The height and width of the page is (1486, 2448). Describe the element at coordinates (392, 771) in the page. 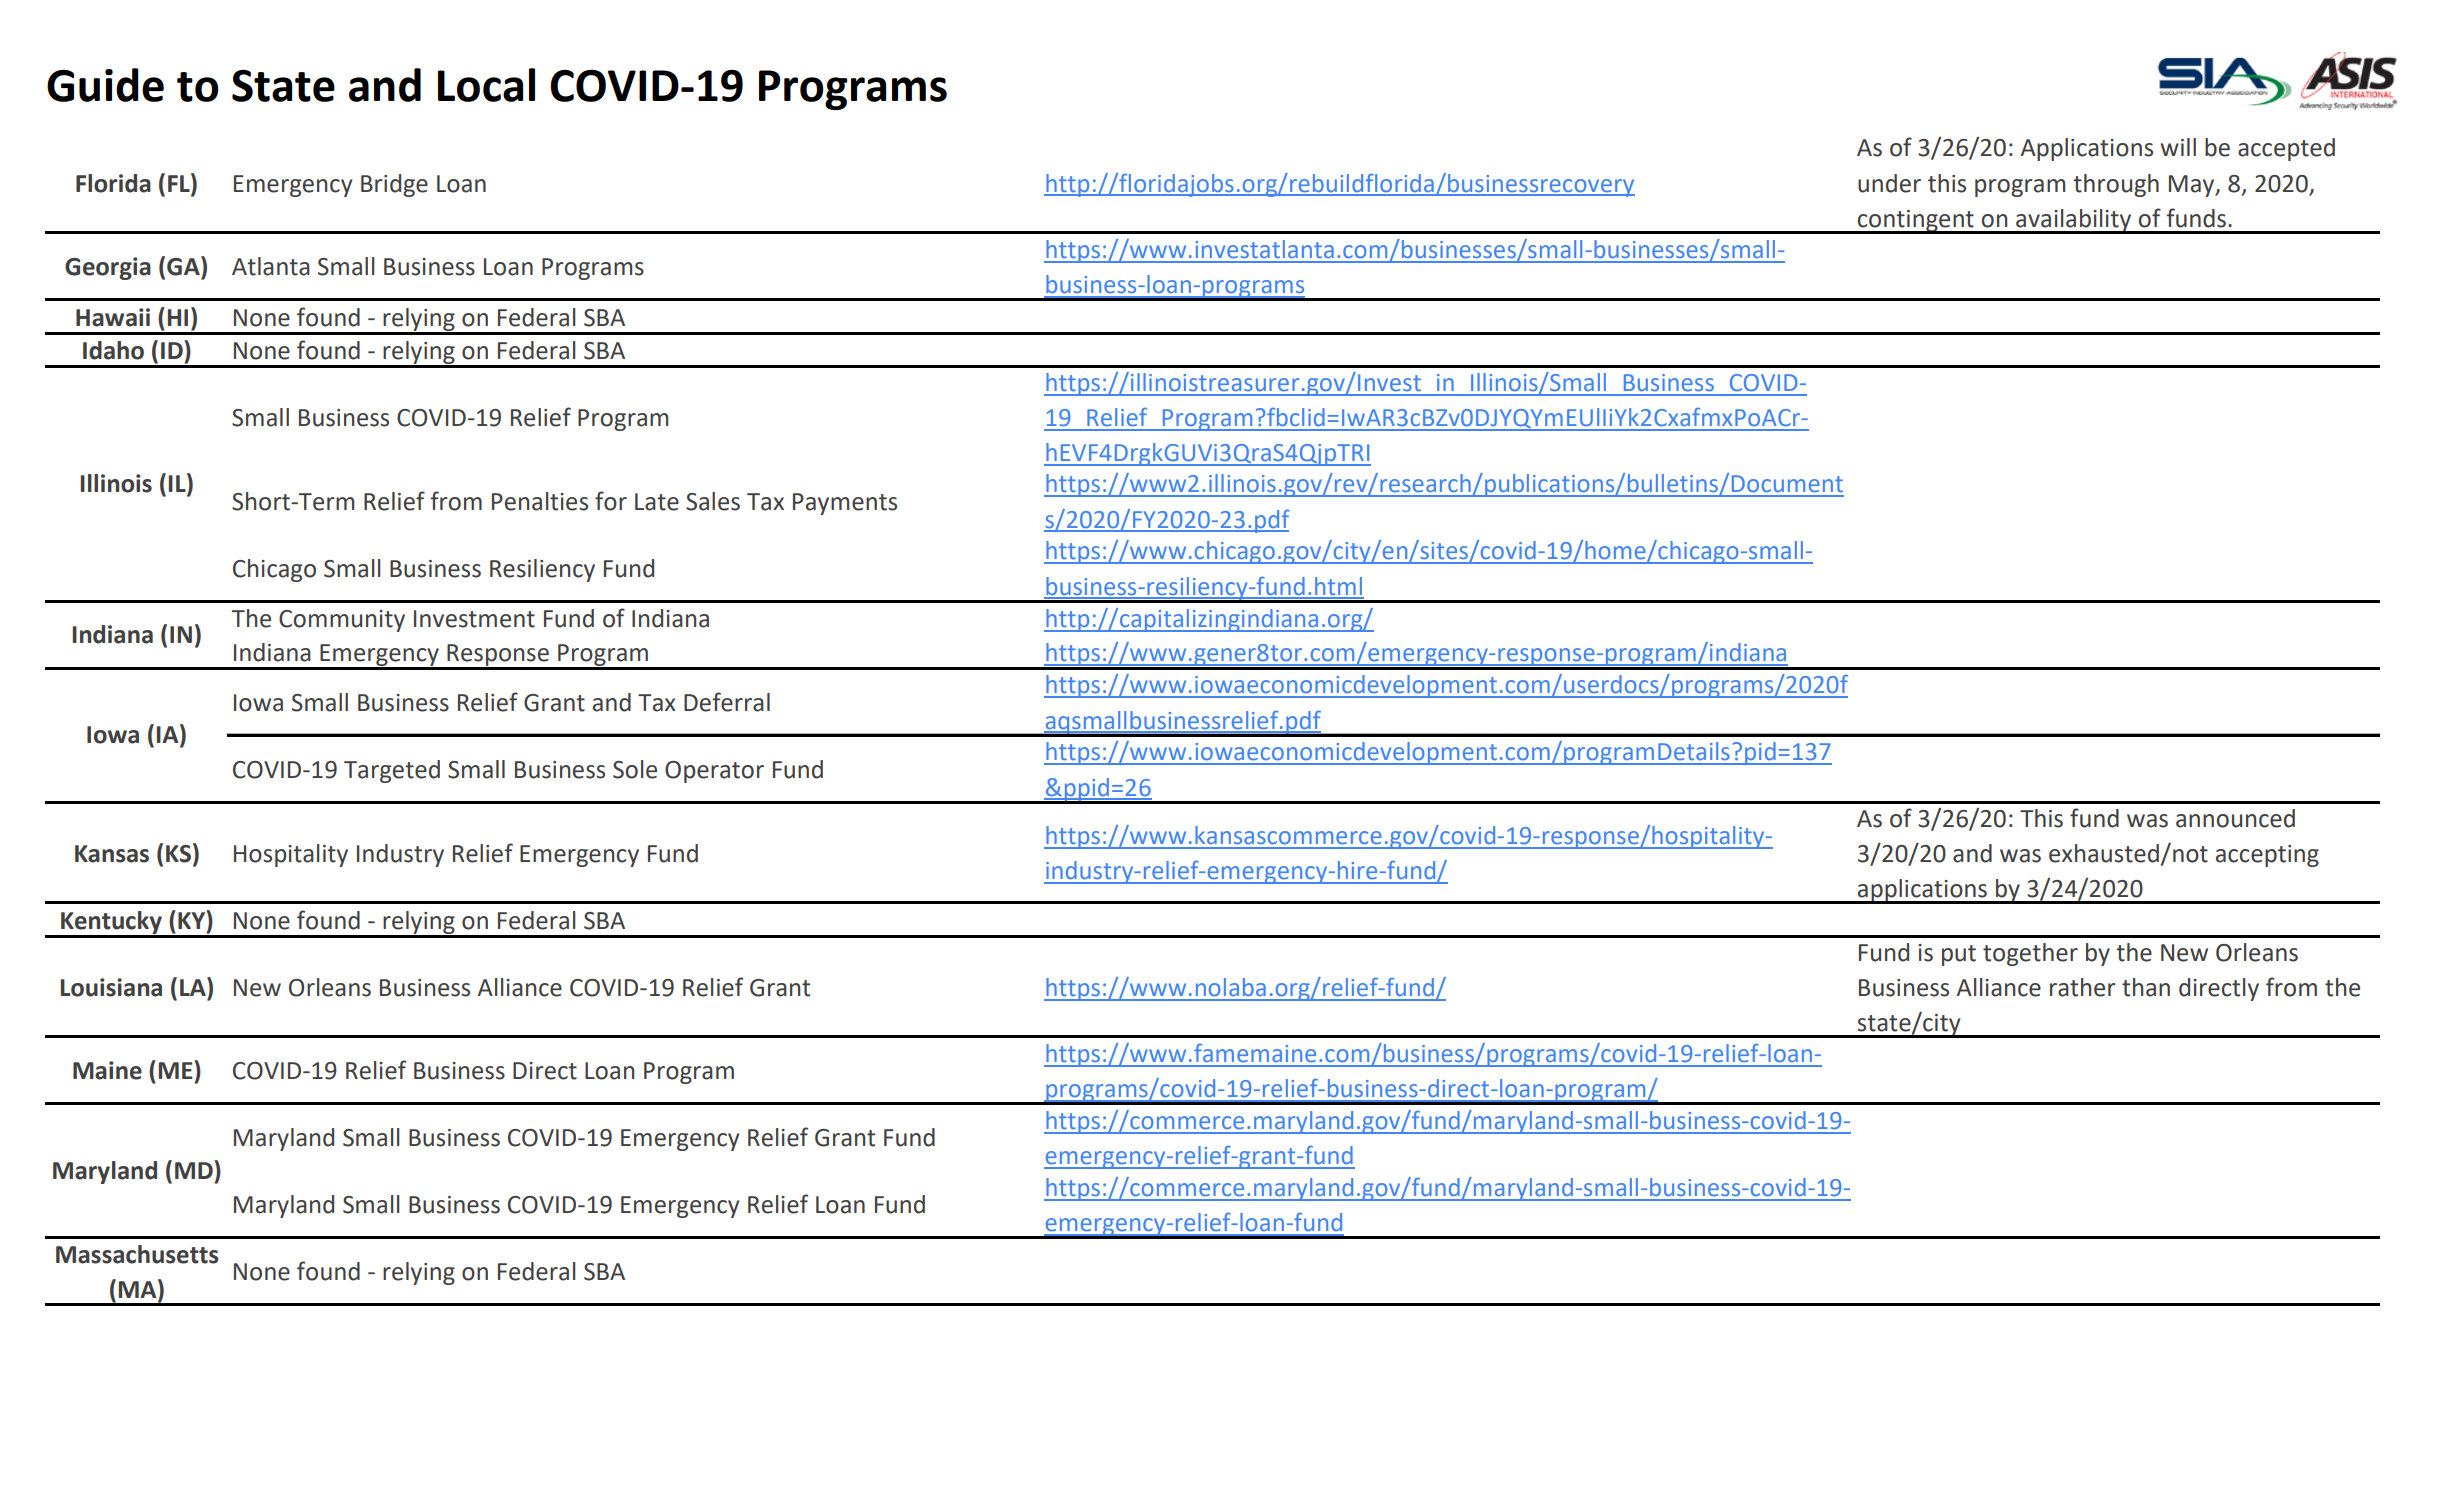

I see `Targeted` at that location.
